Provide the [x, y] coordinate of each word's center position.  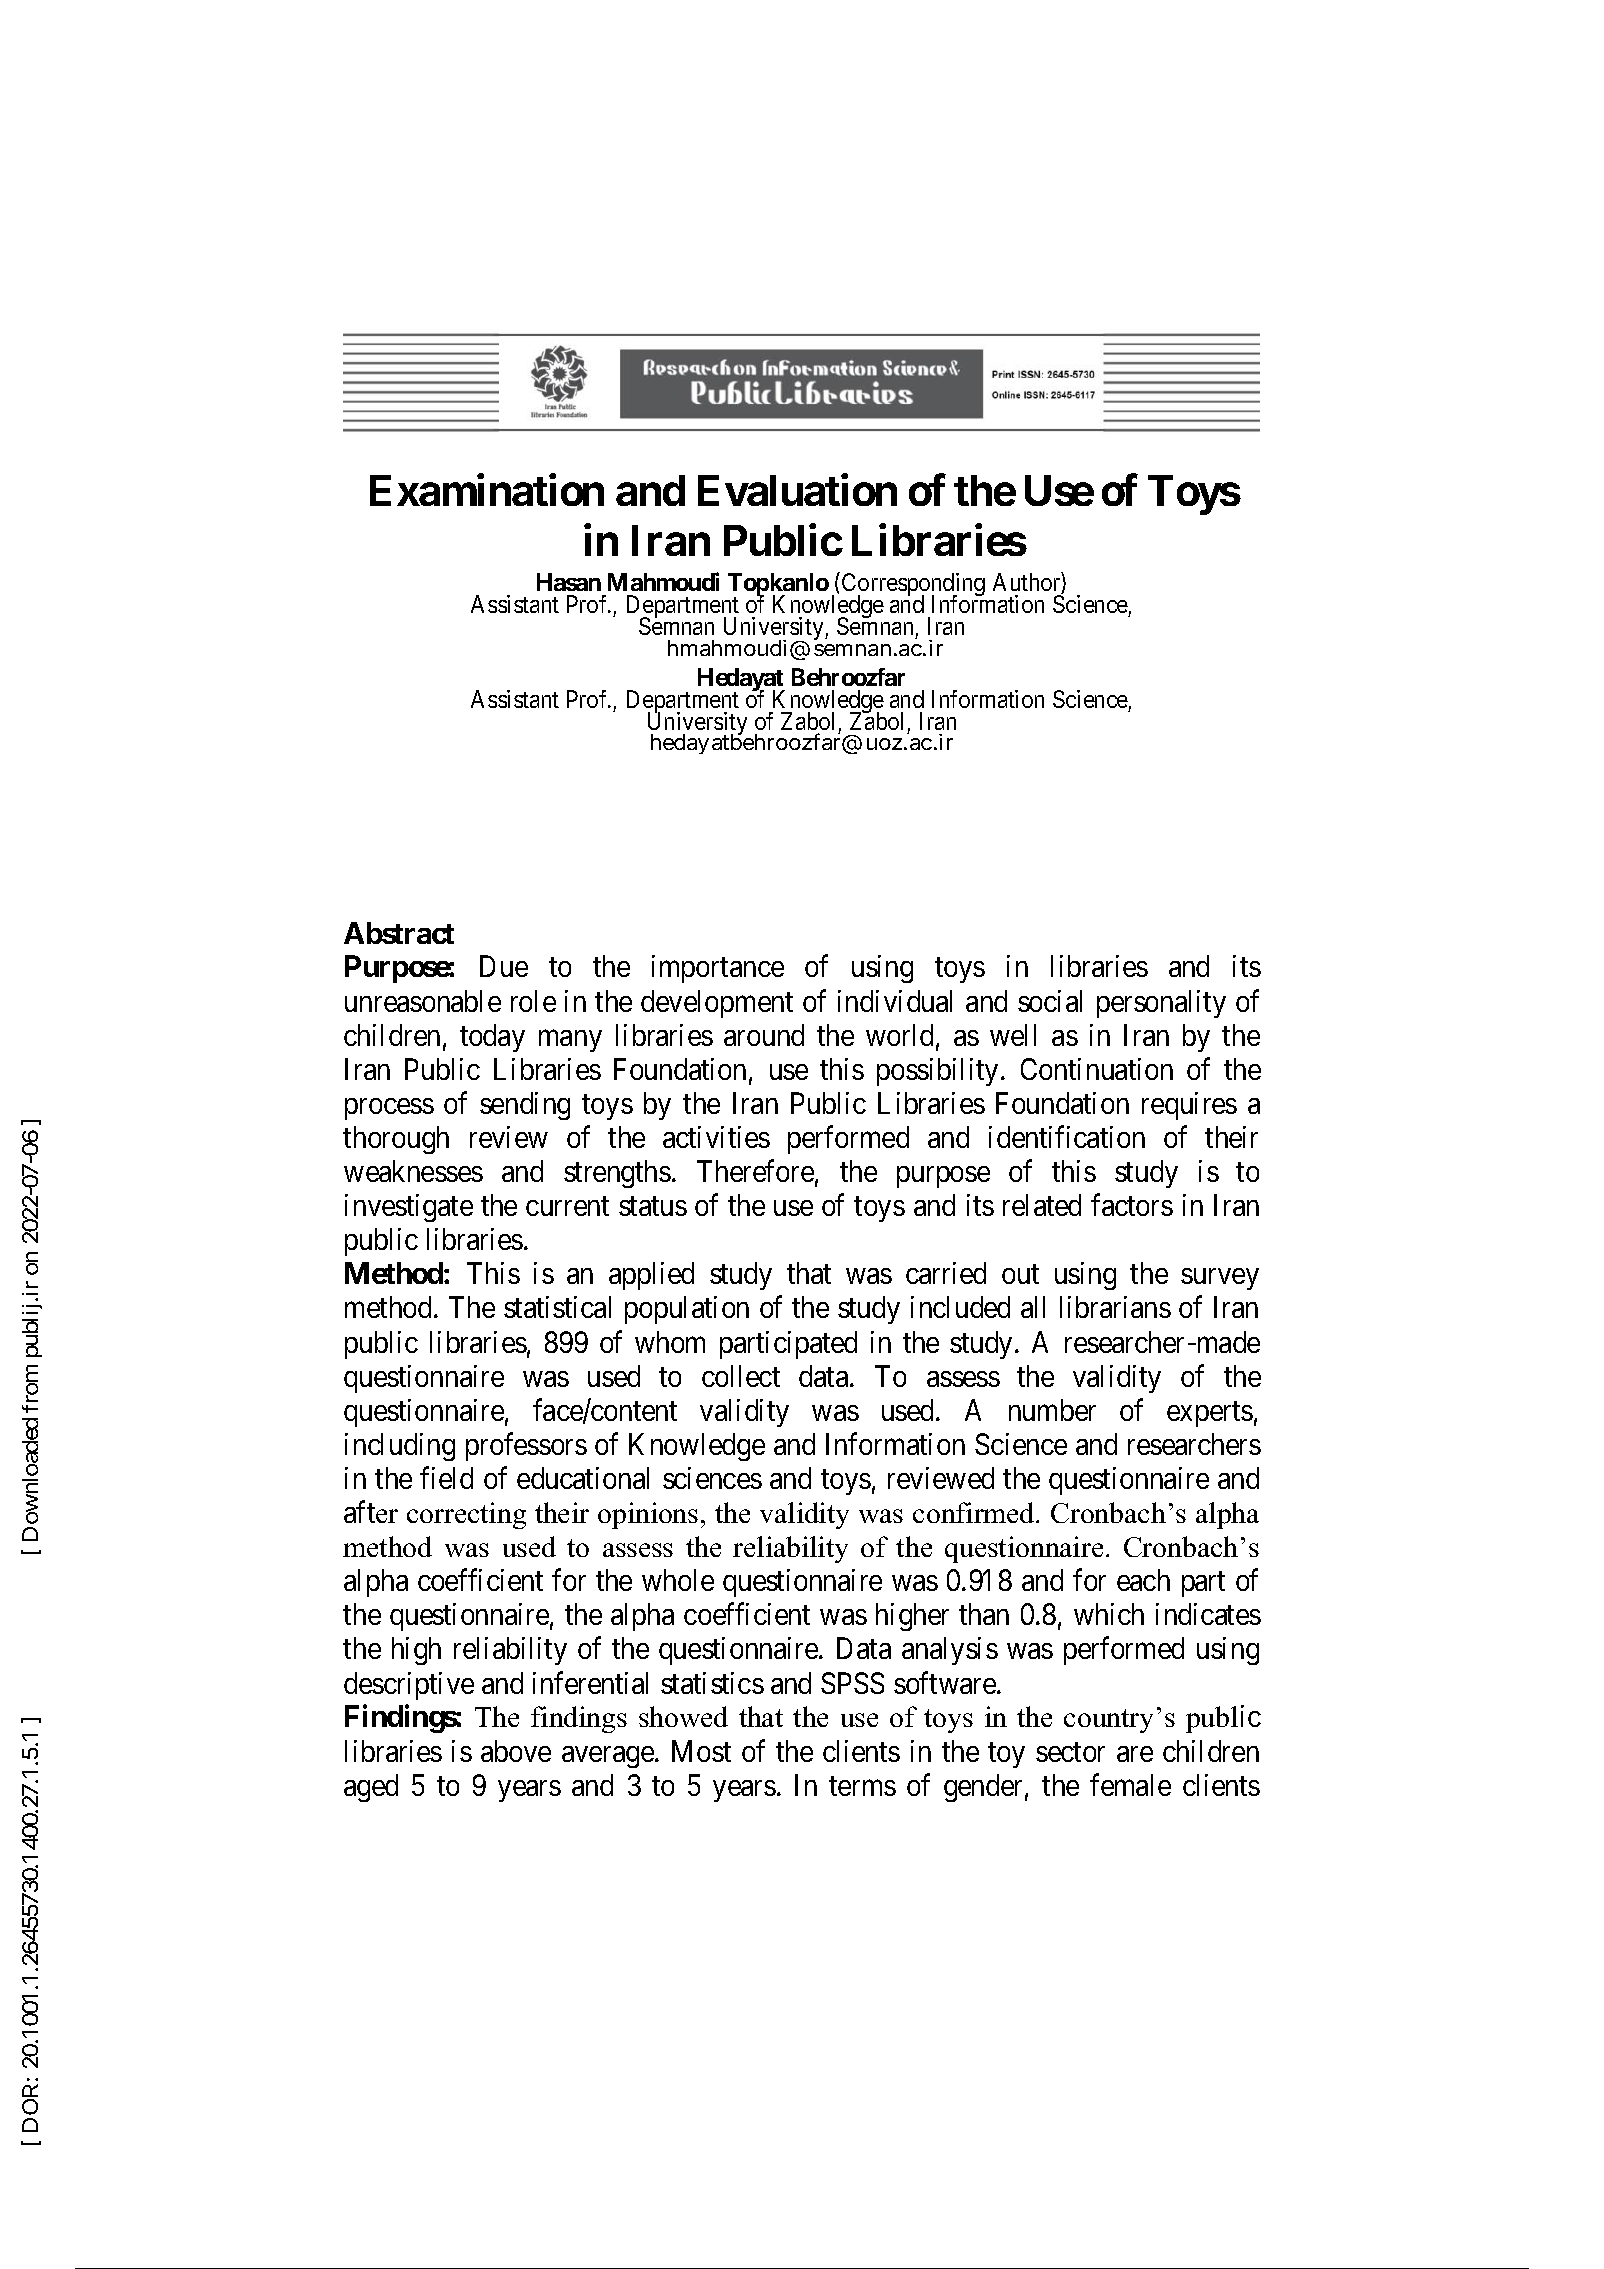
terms [862, 1786]
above [516, 1751]
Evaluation [797, 490]
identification [1067, 1137]
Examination [487, 490]
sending [525, 1106]
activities [716, 1137]
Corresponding [913, 586]
